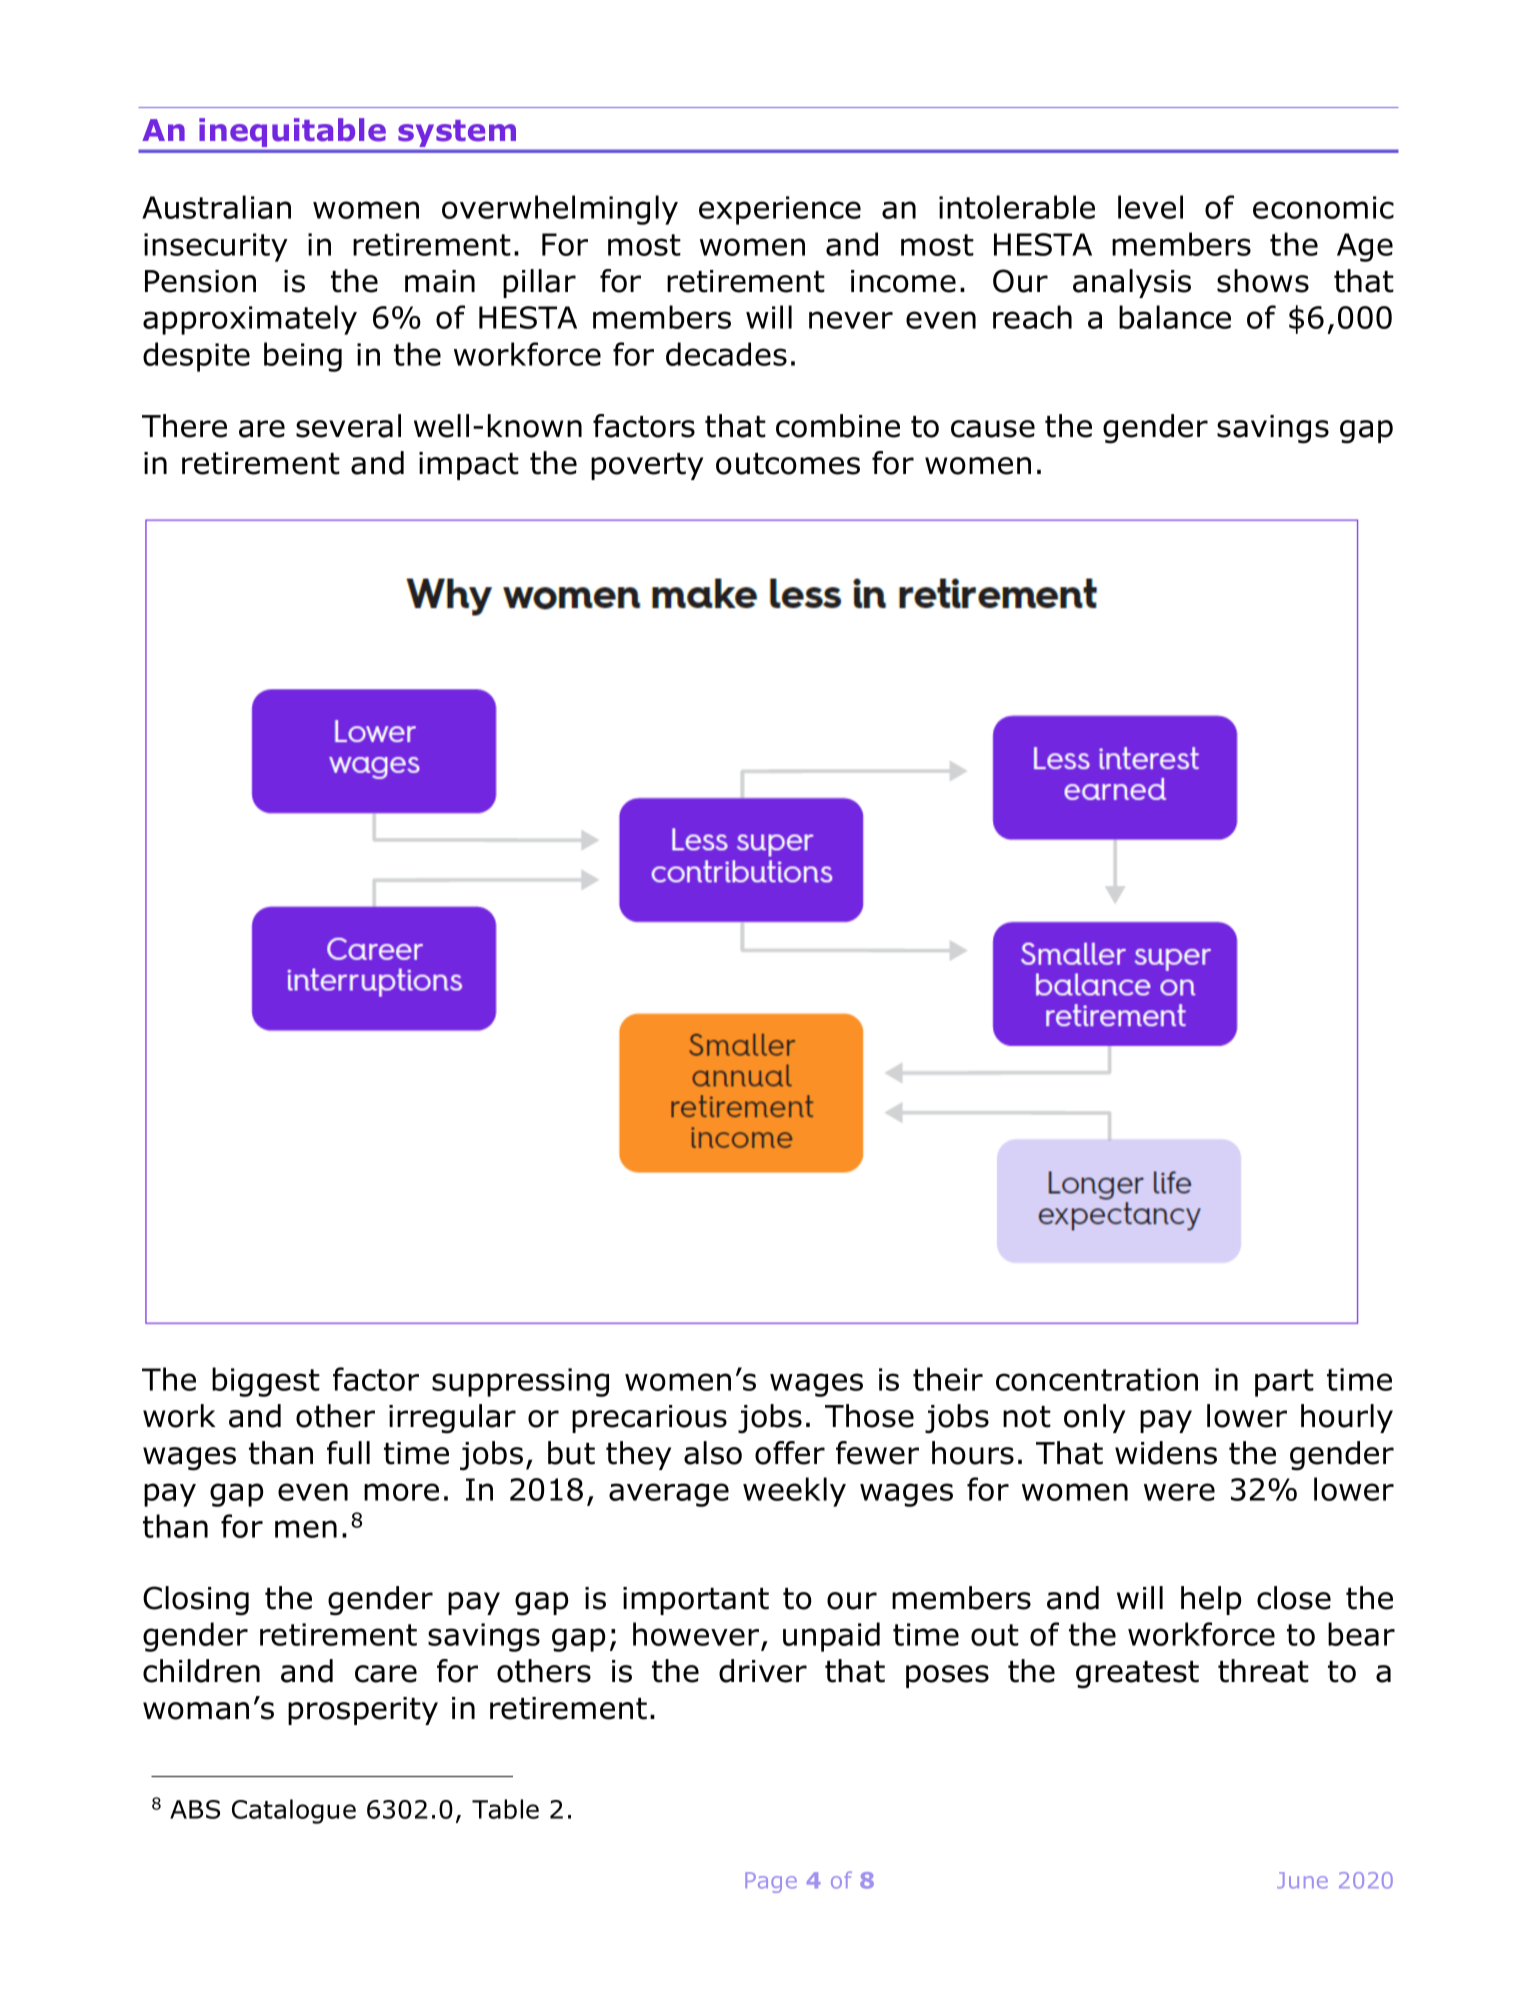 This screenshot has width=1537, height=1989. I want to click on cause, so click(993, 429).
